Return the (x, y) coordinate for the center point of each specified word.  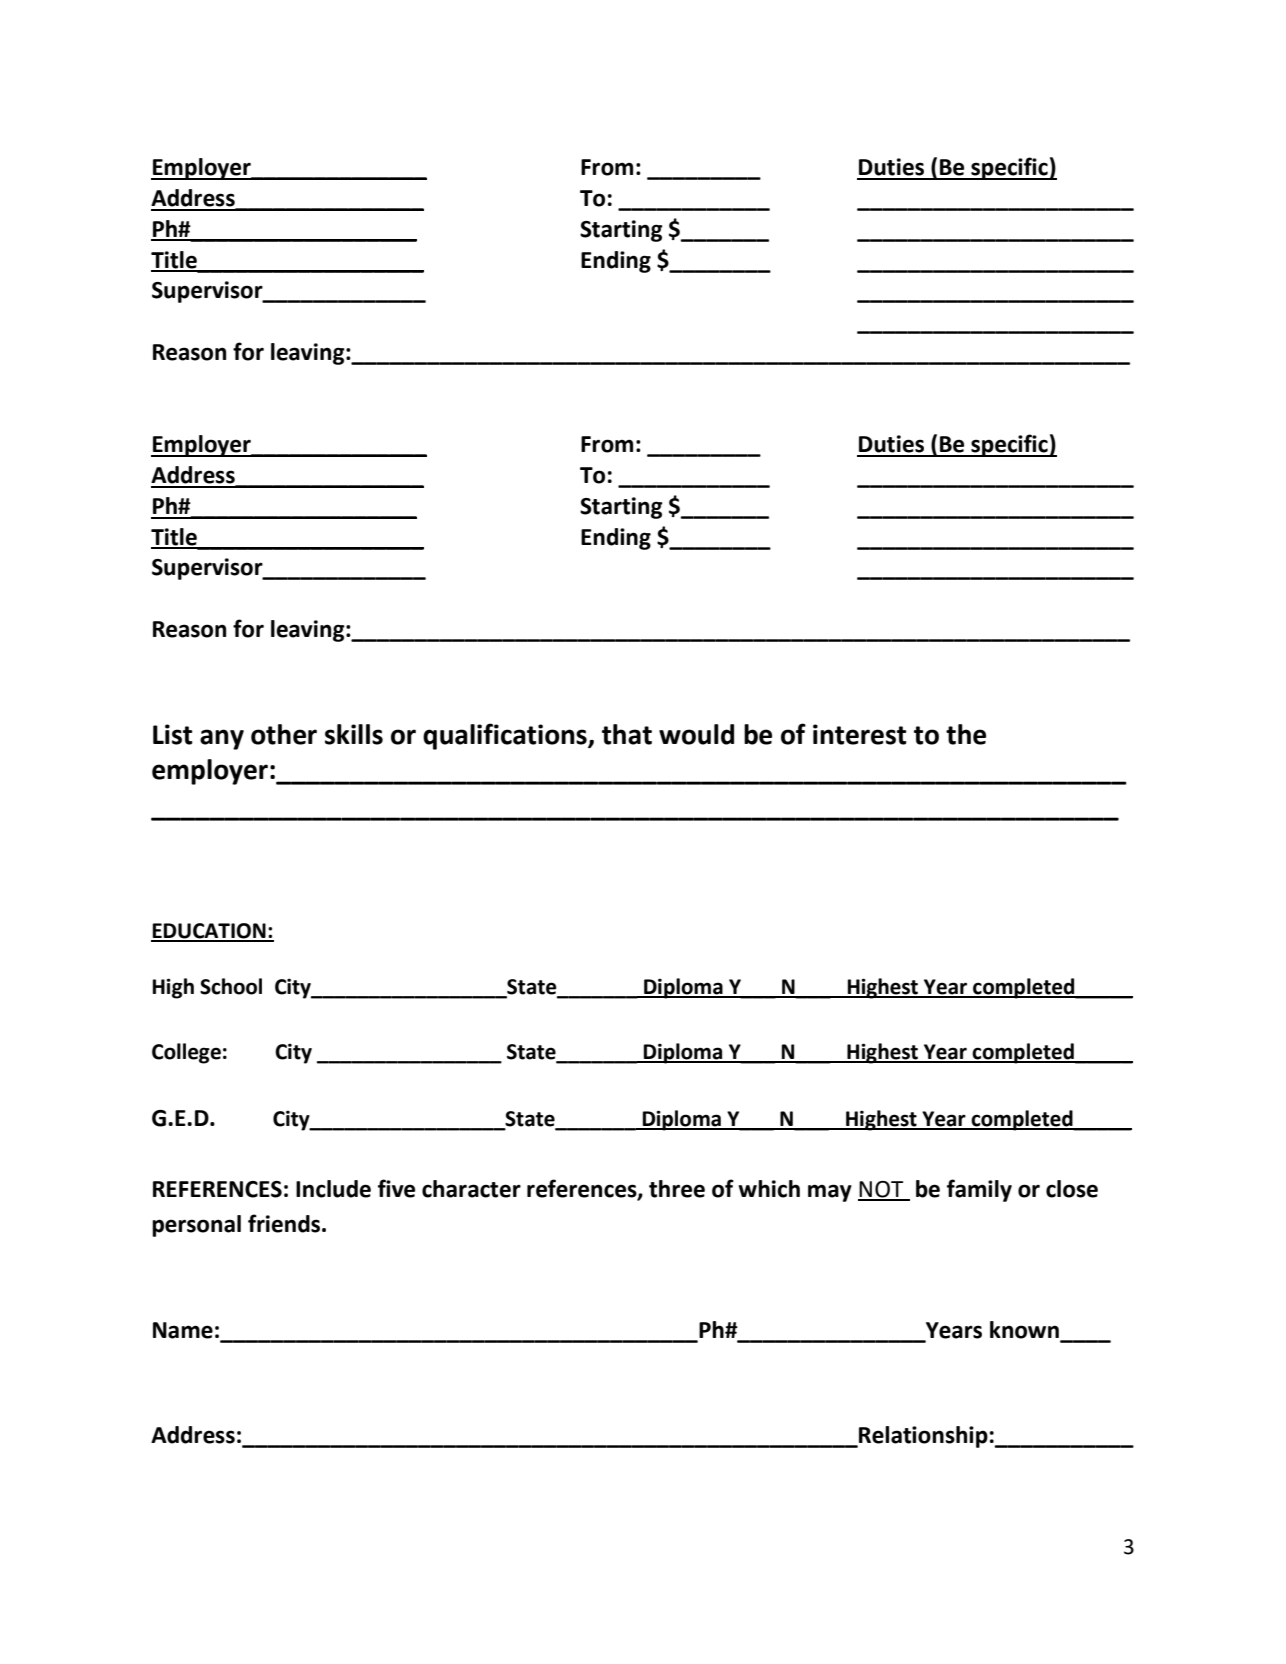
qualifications (506, 736)
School (231, 986)
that (627, 734)
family (979, 1190)
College (186, 1053)
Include (333, 1189)
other (284, 734)
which (769, 1189)
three (677, 1189)
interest (860, 734)
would (696, 734)
